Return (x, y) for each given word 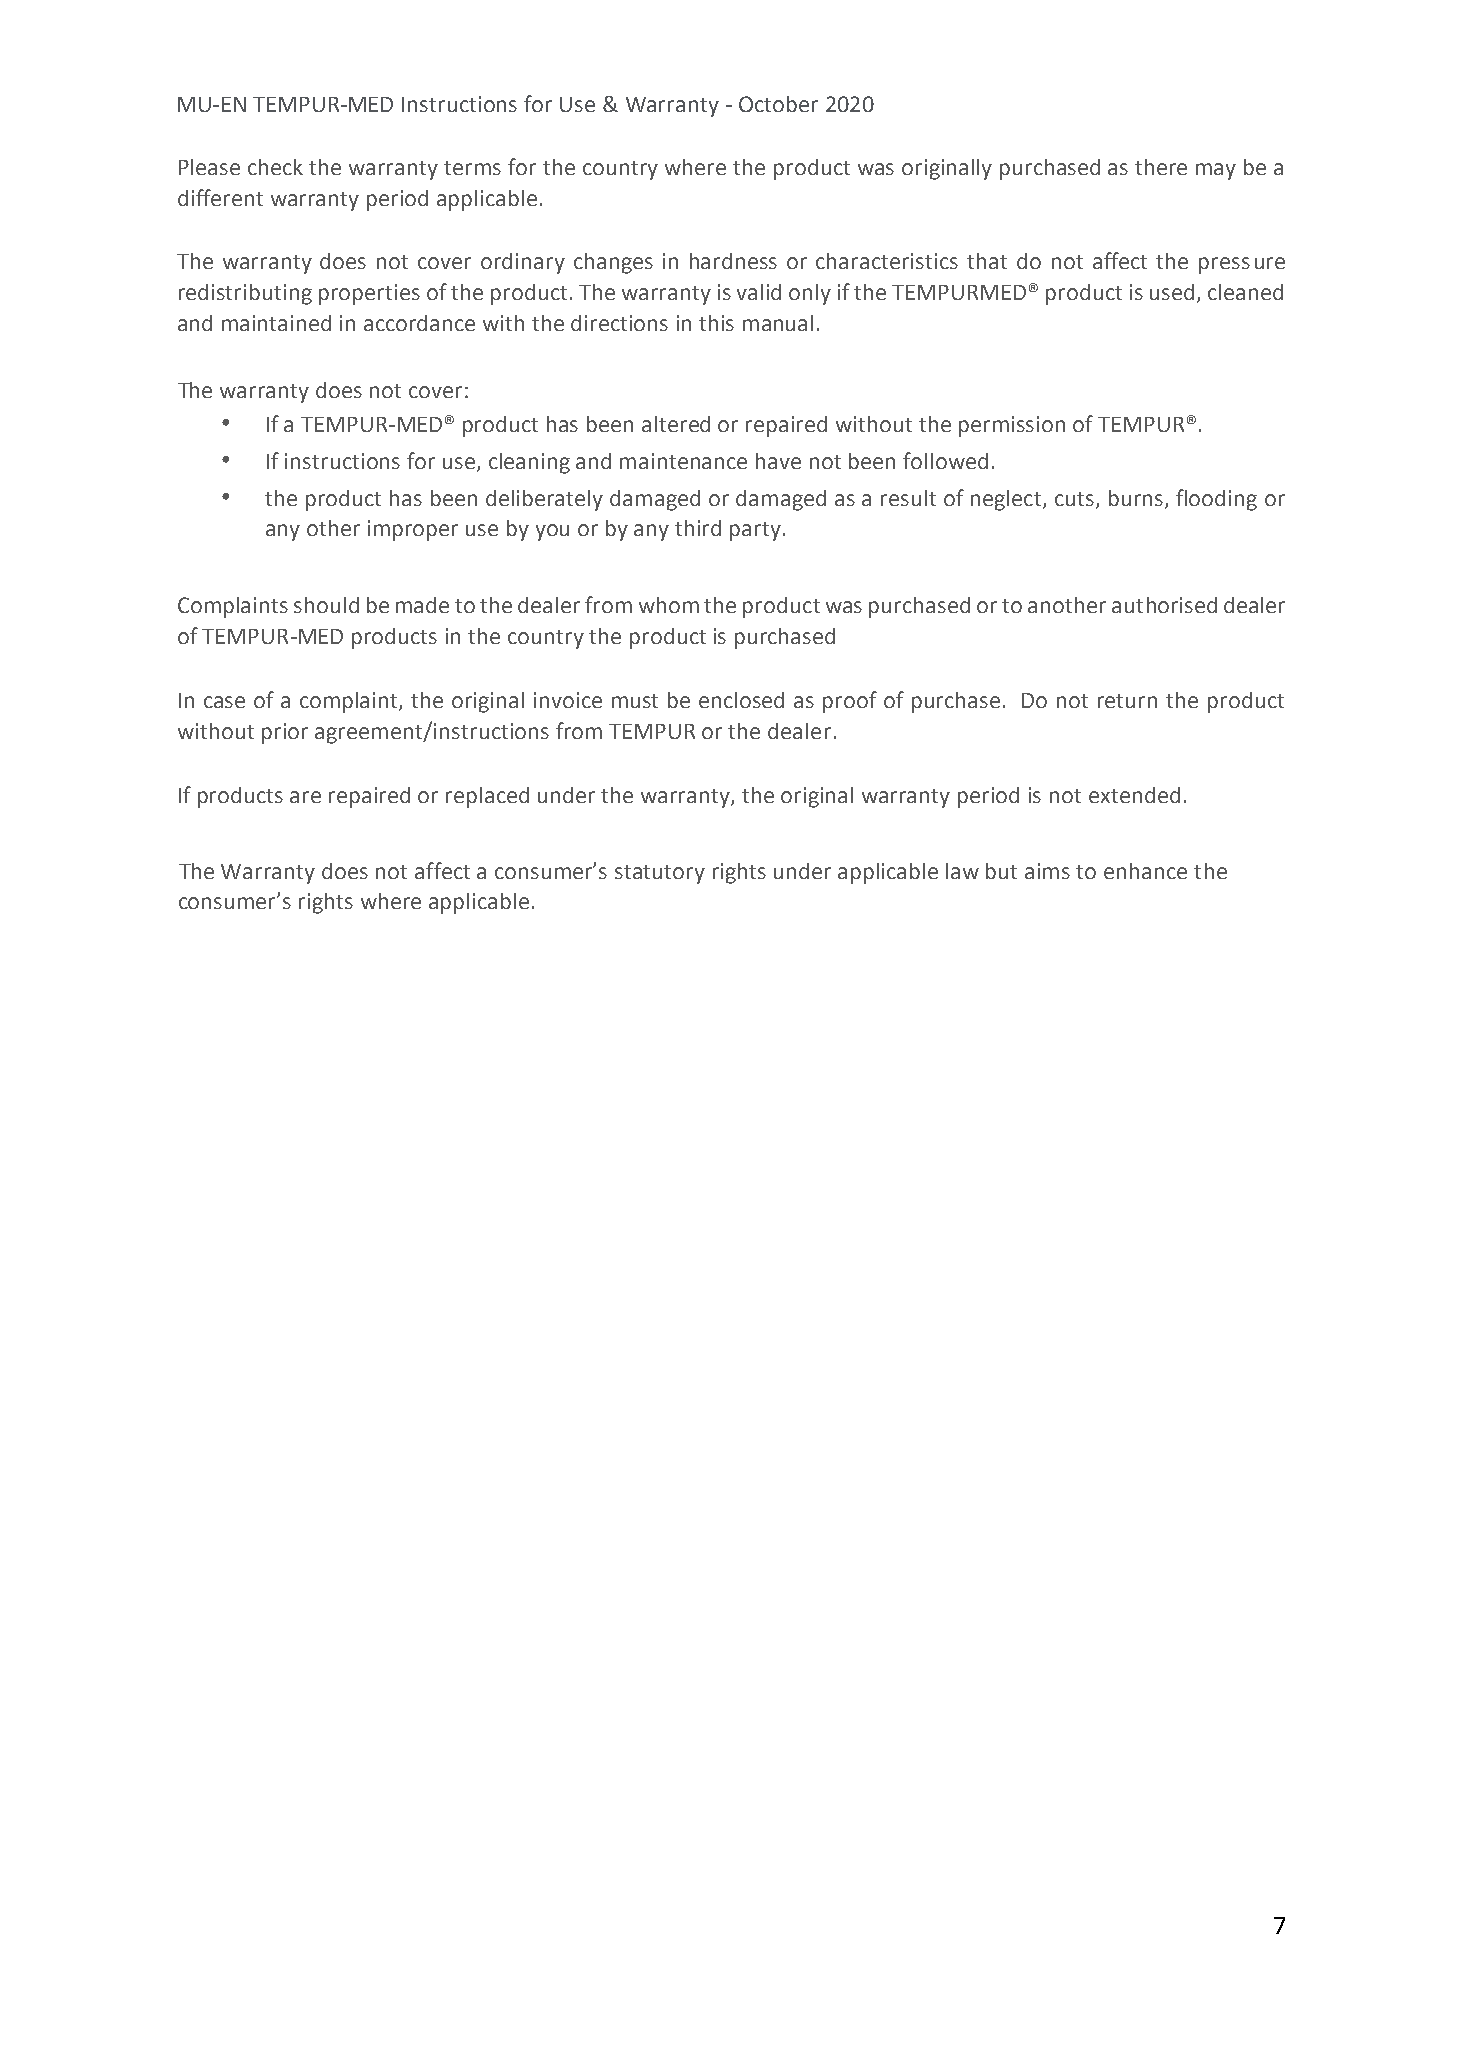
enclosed (741, 700)
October (778, 104)
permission (1012, 426)
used (1174, 293)
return (1127, 701)
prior (285, 733)
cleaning (529, 463)
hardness (733, 261)
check (275, 167)
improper (413, 530)
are (305, 797)
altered (676, 424)
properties (369, 294)
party (755, 531)
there (1161, 167)
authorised (1164, 605)
